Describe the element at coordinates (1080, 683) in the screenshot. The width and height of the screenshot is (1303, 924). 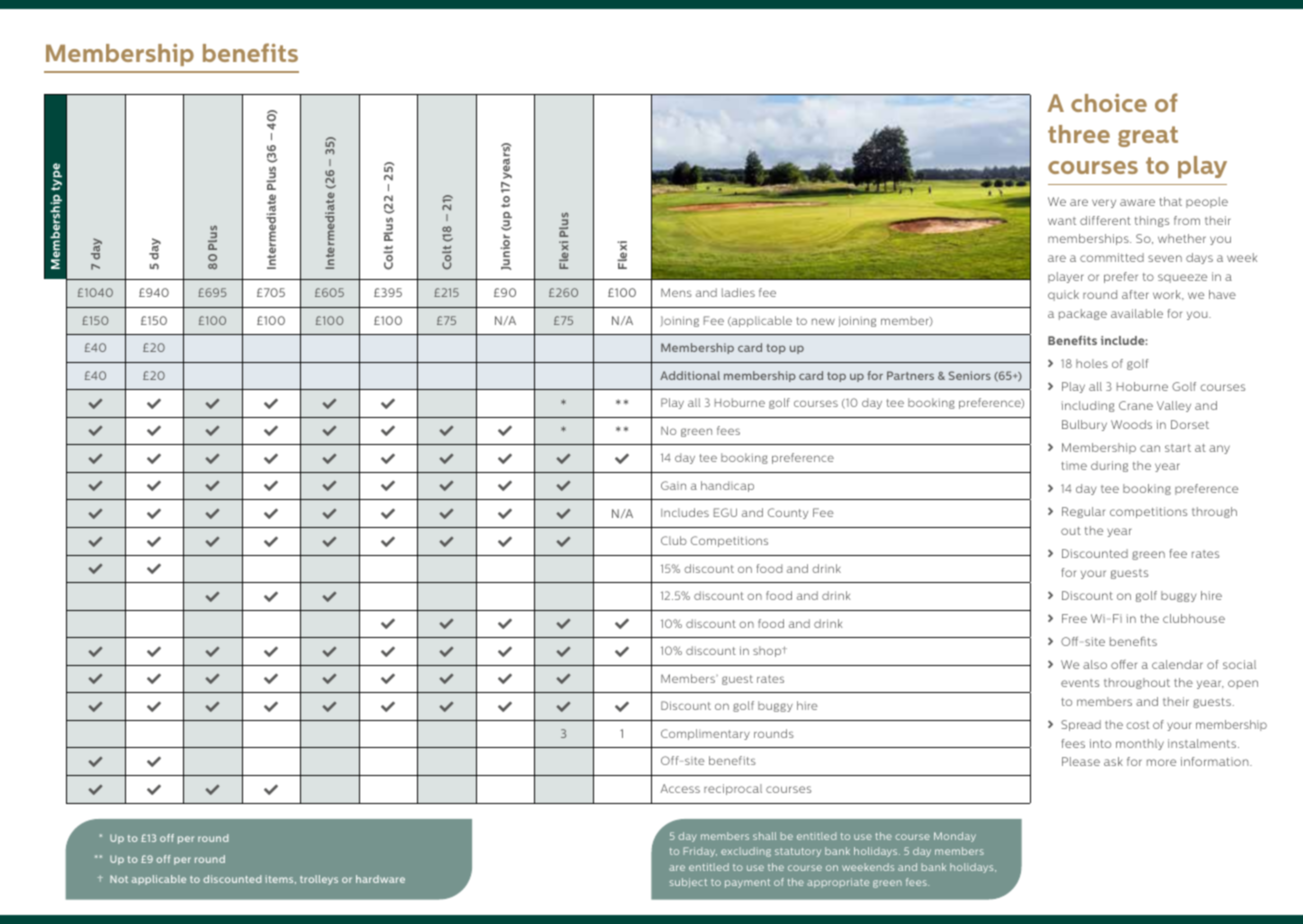
I see `events` at that location.
